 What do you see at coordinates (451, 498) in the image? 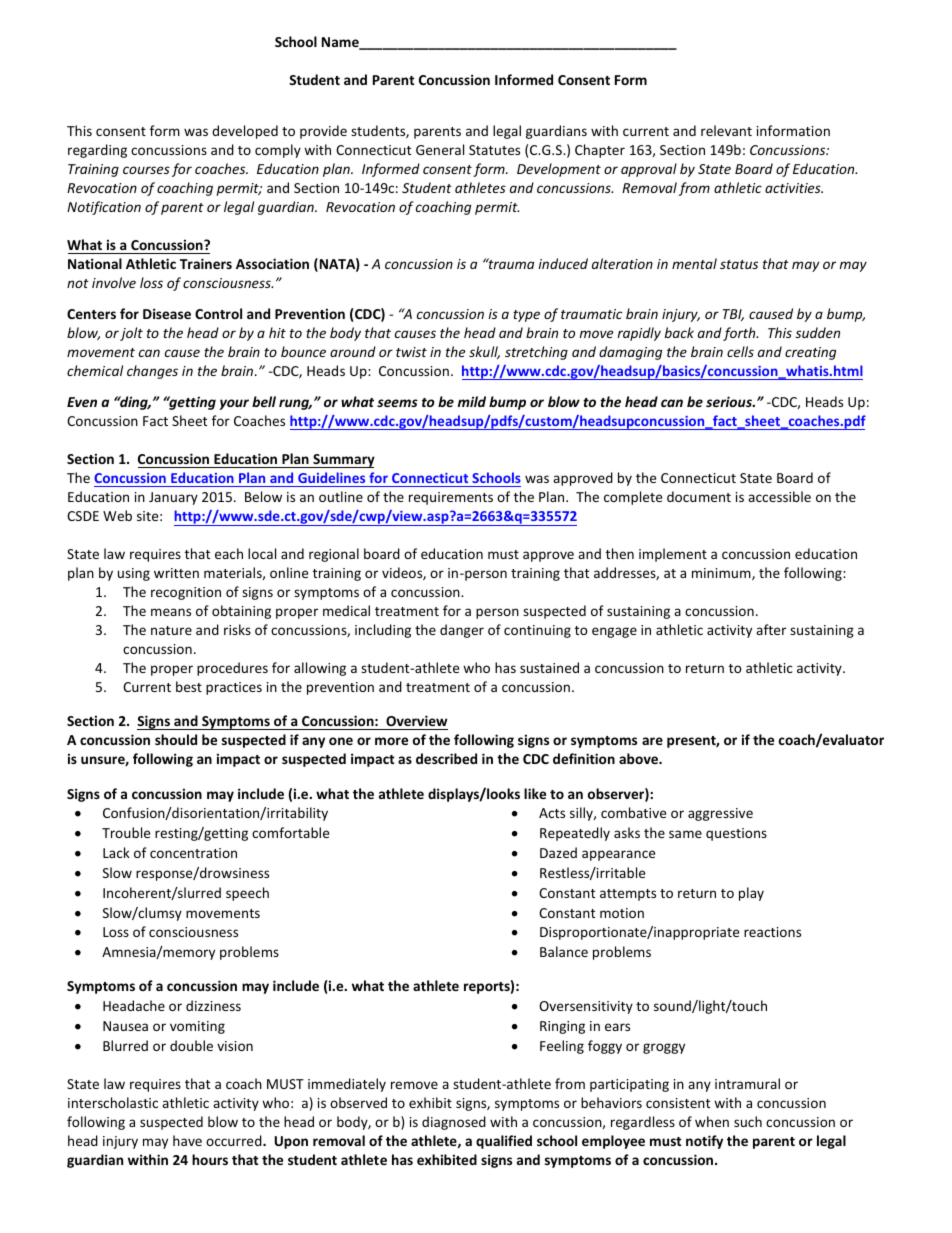
I see `requirements` at bounding box center [451, 498].
